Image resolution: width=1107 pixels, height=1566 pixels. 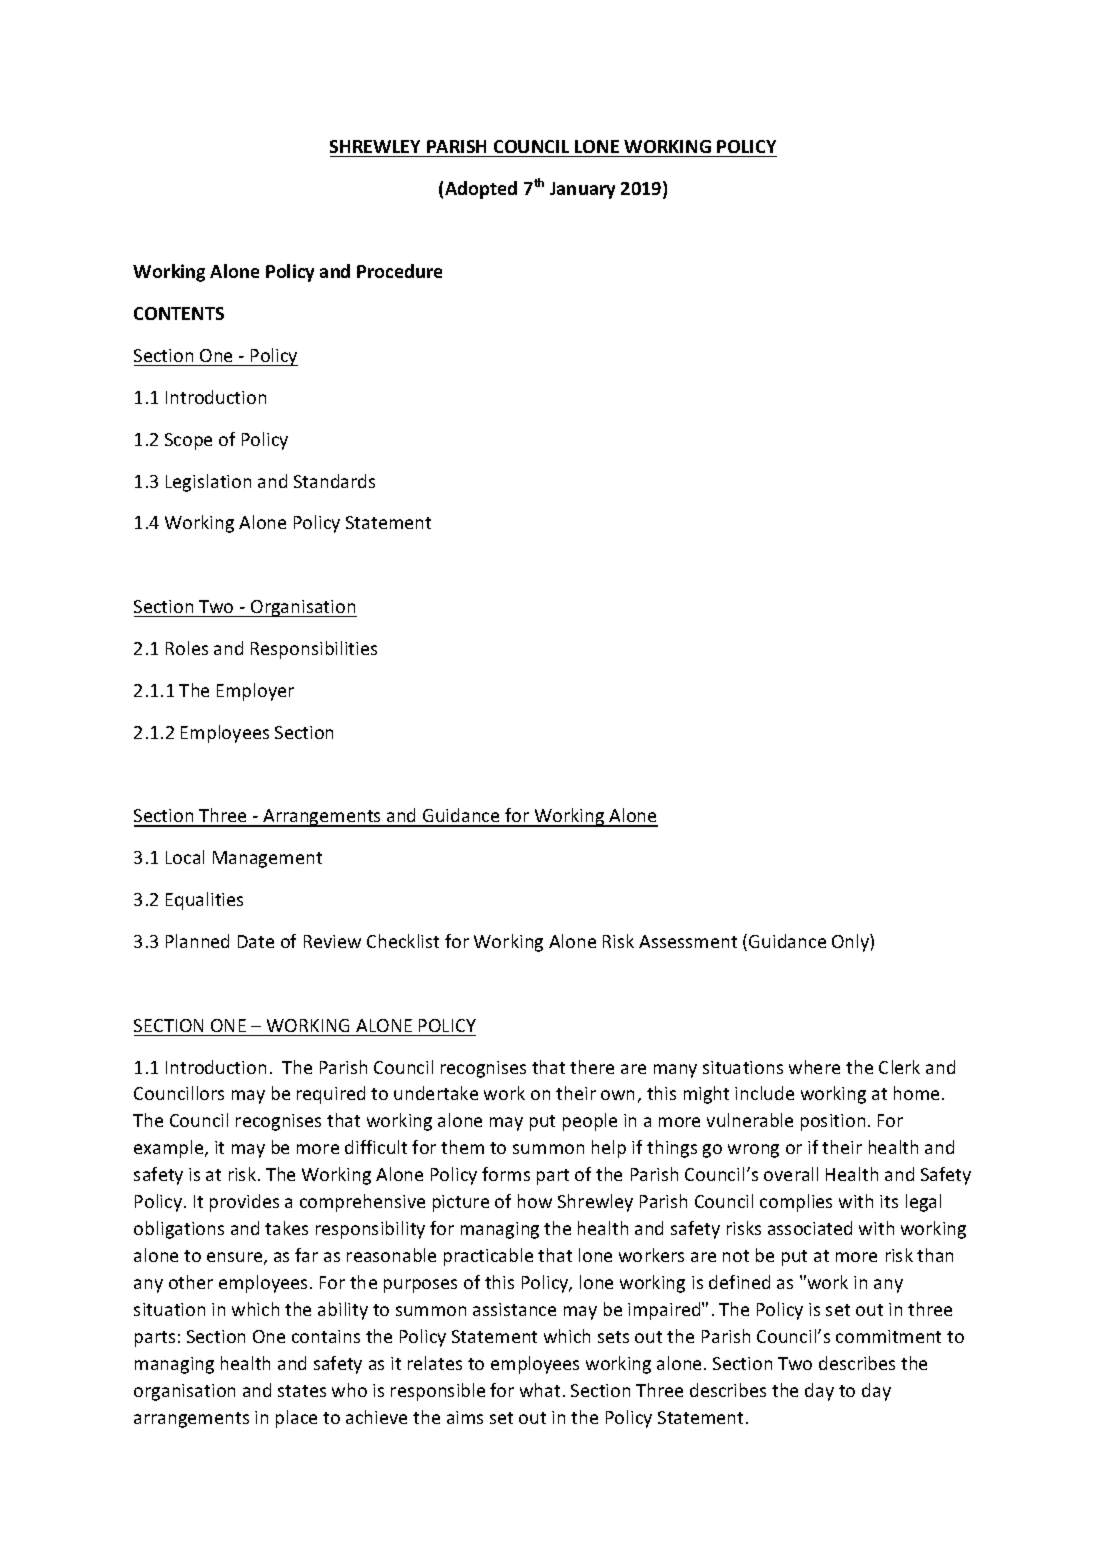 What do you see at coordinates (302, 1391) in the screenshot?
I see `states` at bounding box center [302, 1391].
